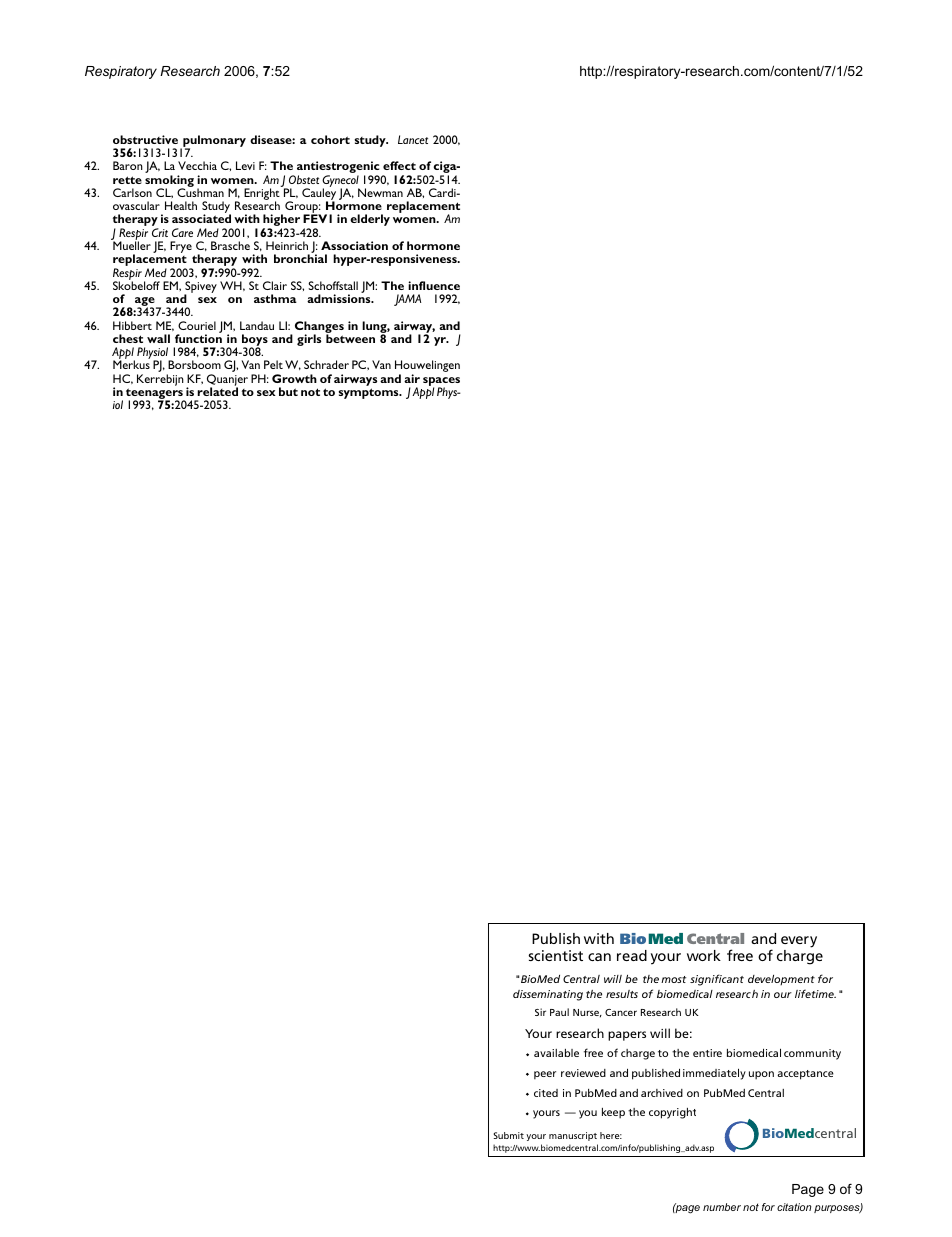  What do you see at coordinates (434, 285) in the document?
I see `influence` at bounding box center [434, 285].
